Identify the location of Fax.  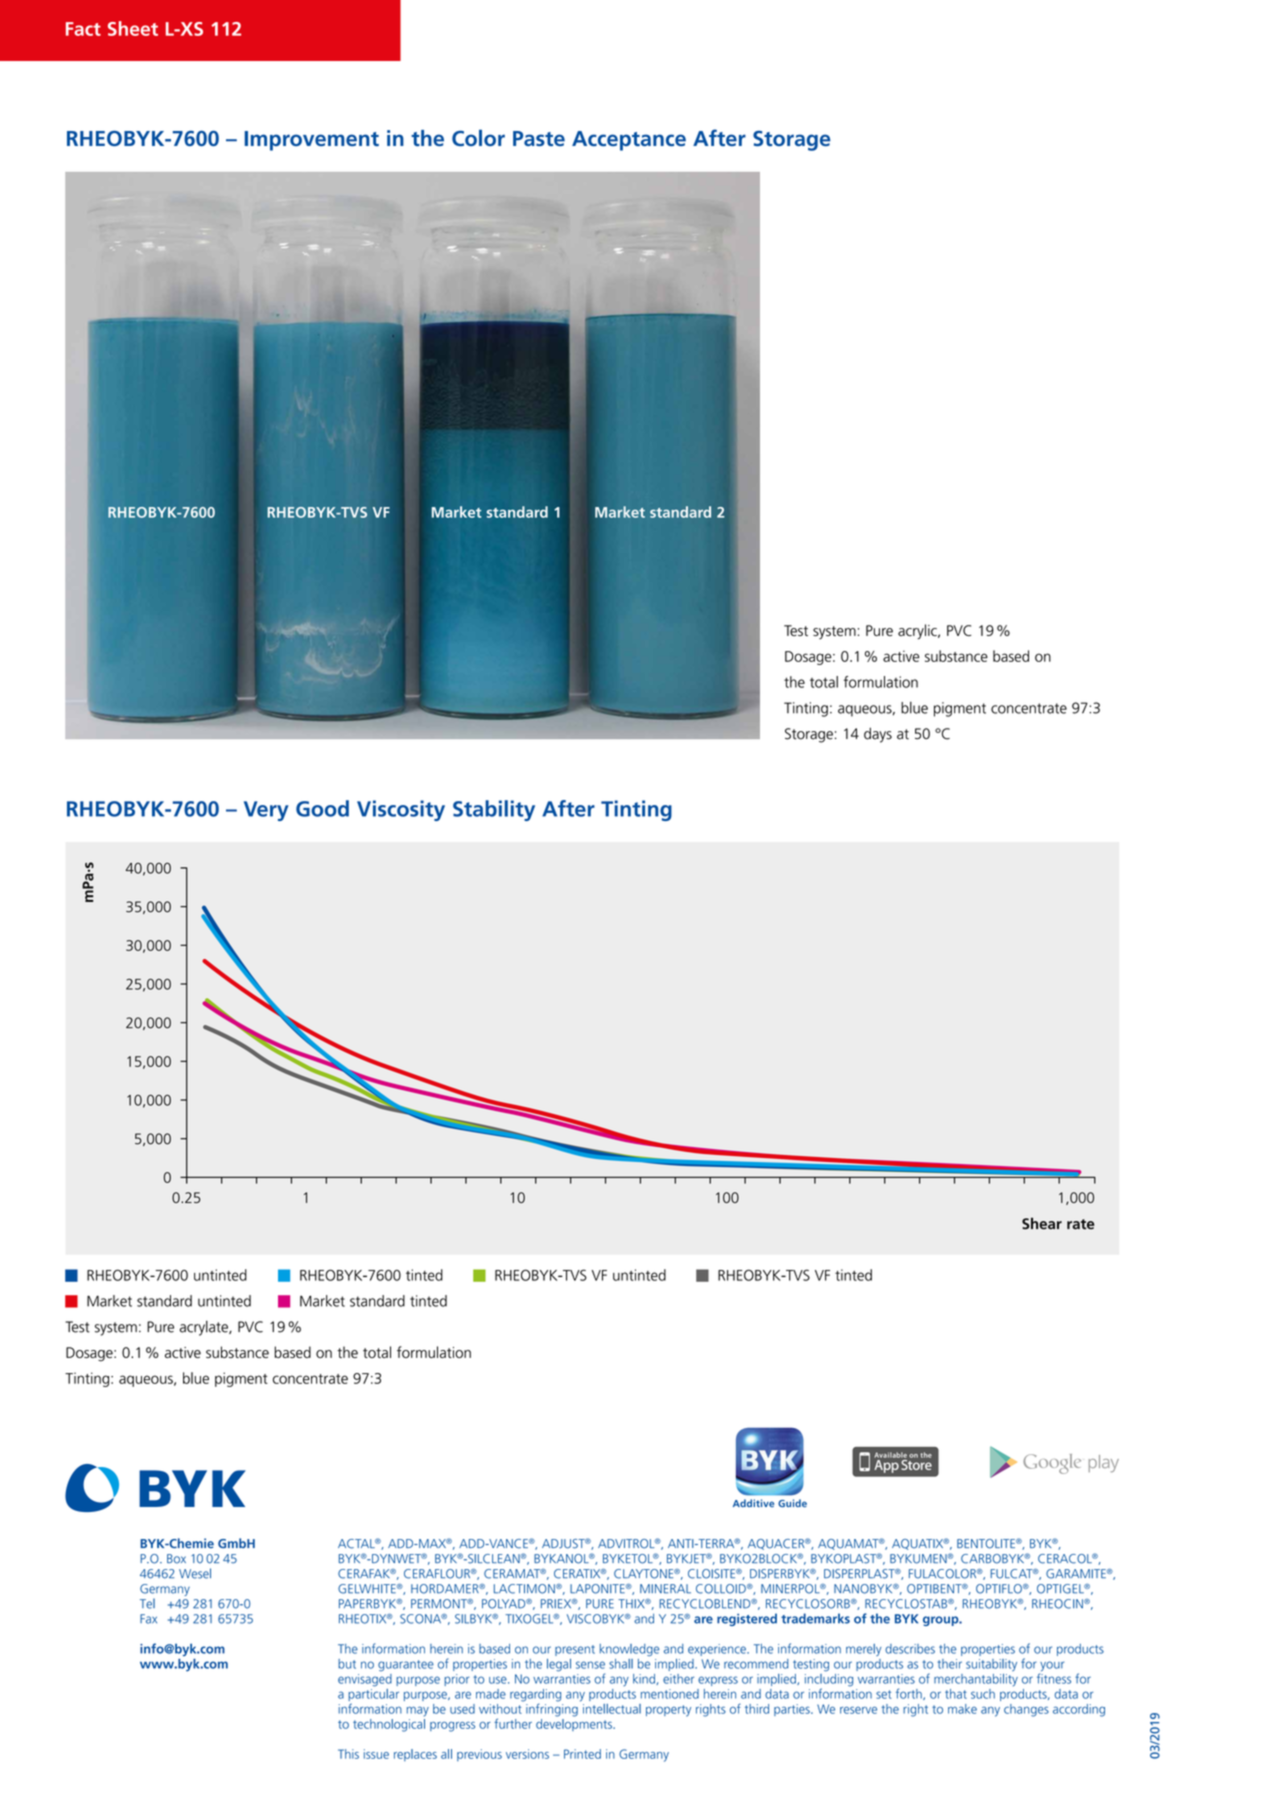
(148, 1619).
